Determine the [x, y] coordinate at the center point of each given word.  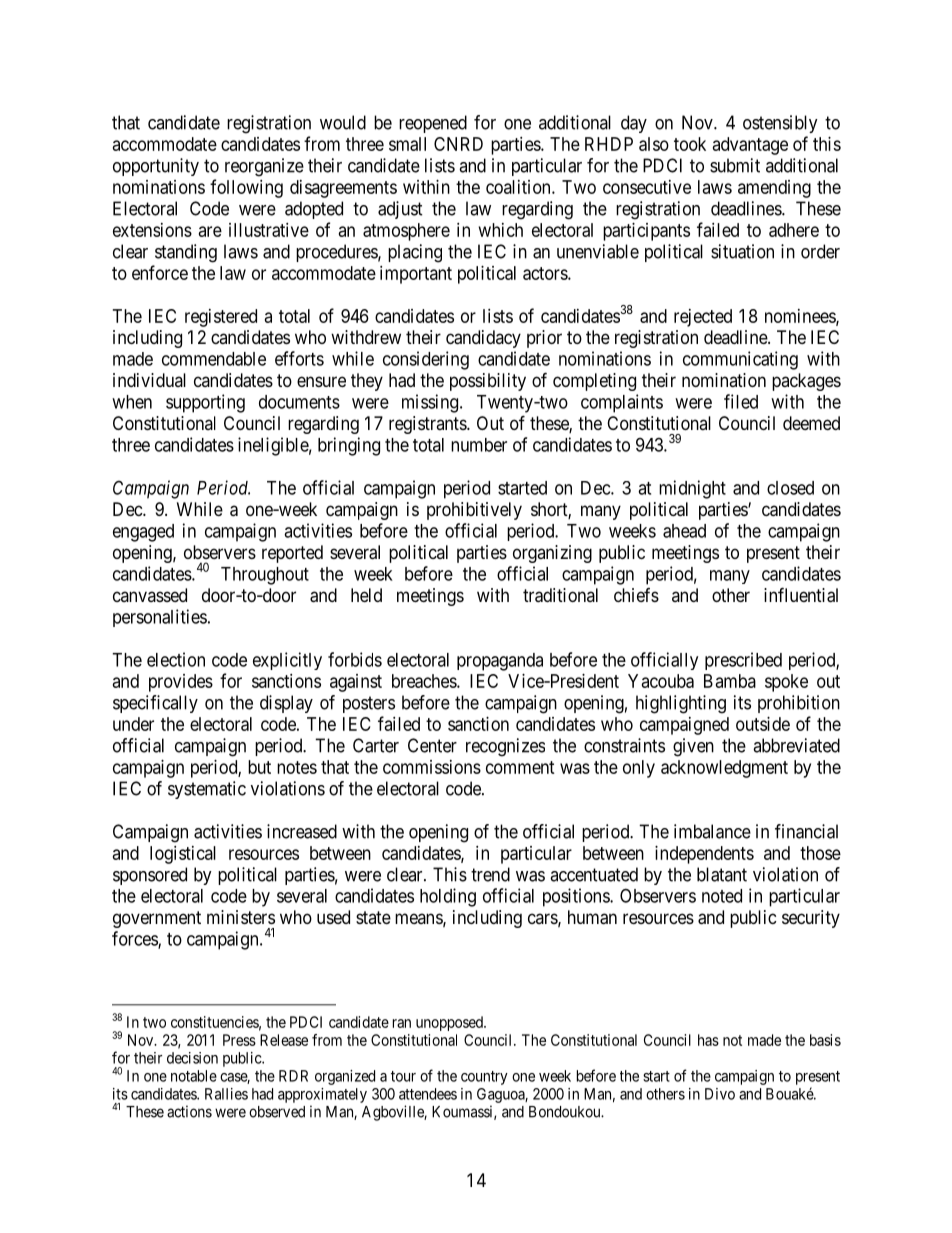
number [479, 445]
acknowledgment [724, 769]
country [484, 1078]
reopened [433, 124]
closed [790, 488]
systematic [207, 790]
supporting [205, 403]
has [708, 1040]
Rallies [226, 1094]
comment [520, 767]
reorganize [264, 167]
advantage [750, 146]
